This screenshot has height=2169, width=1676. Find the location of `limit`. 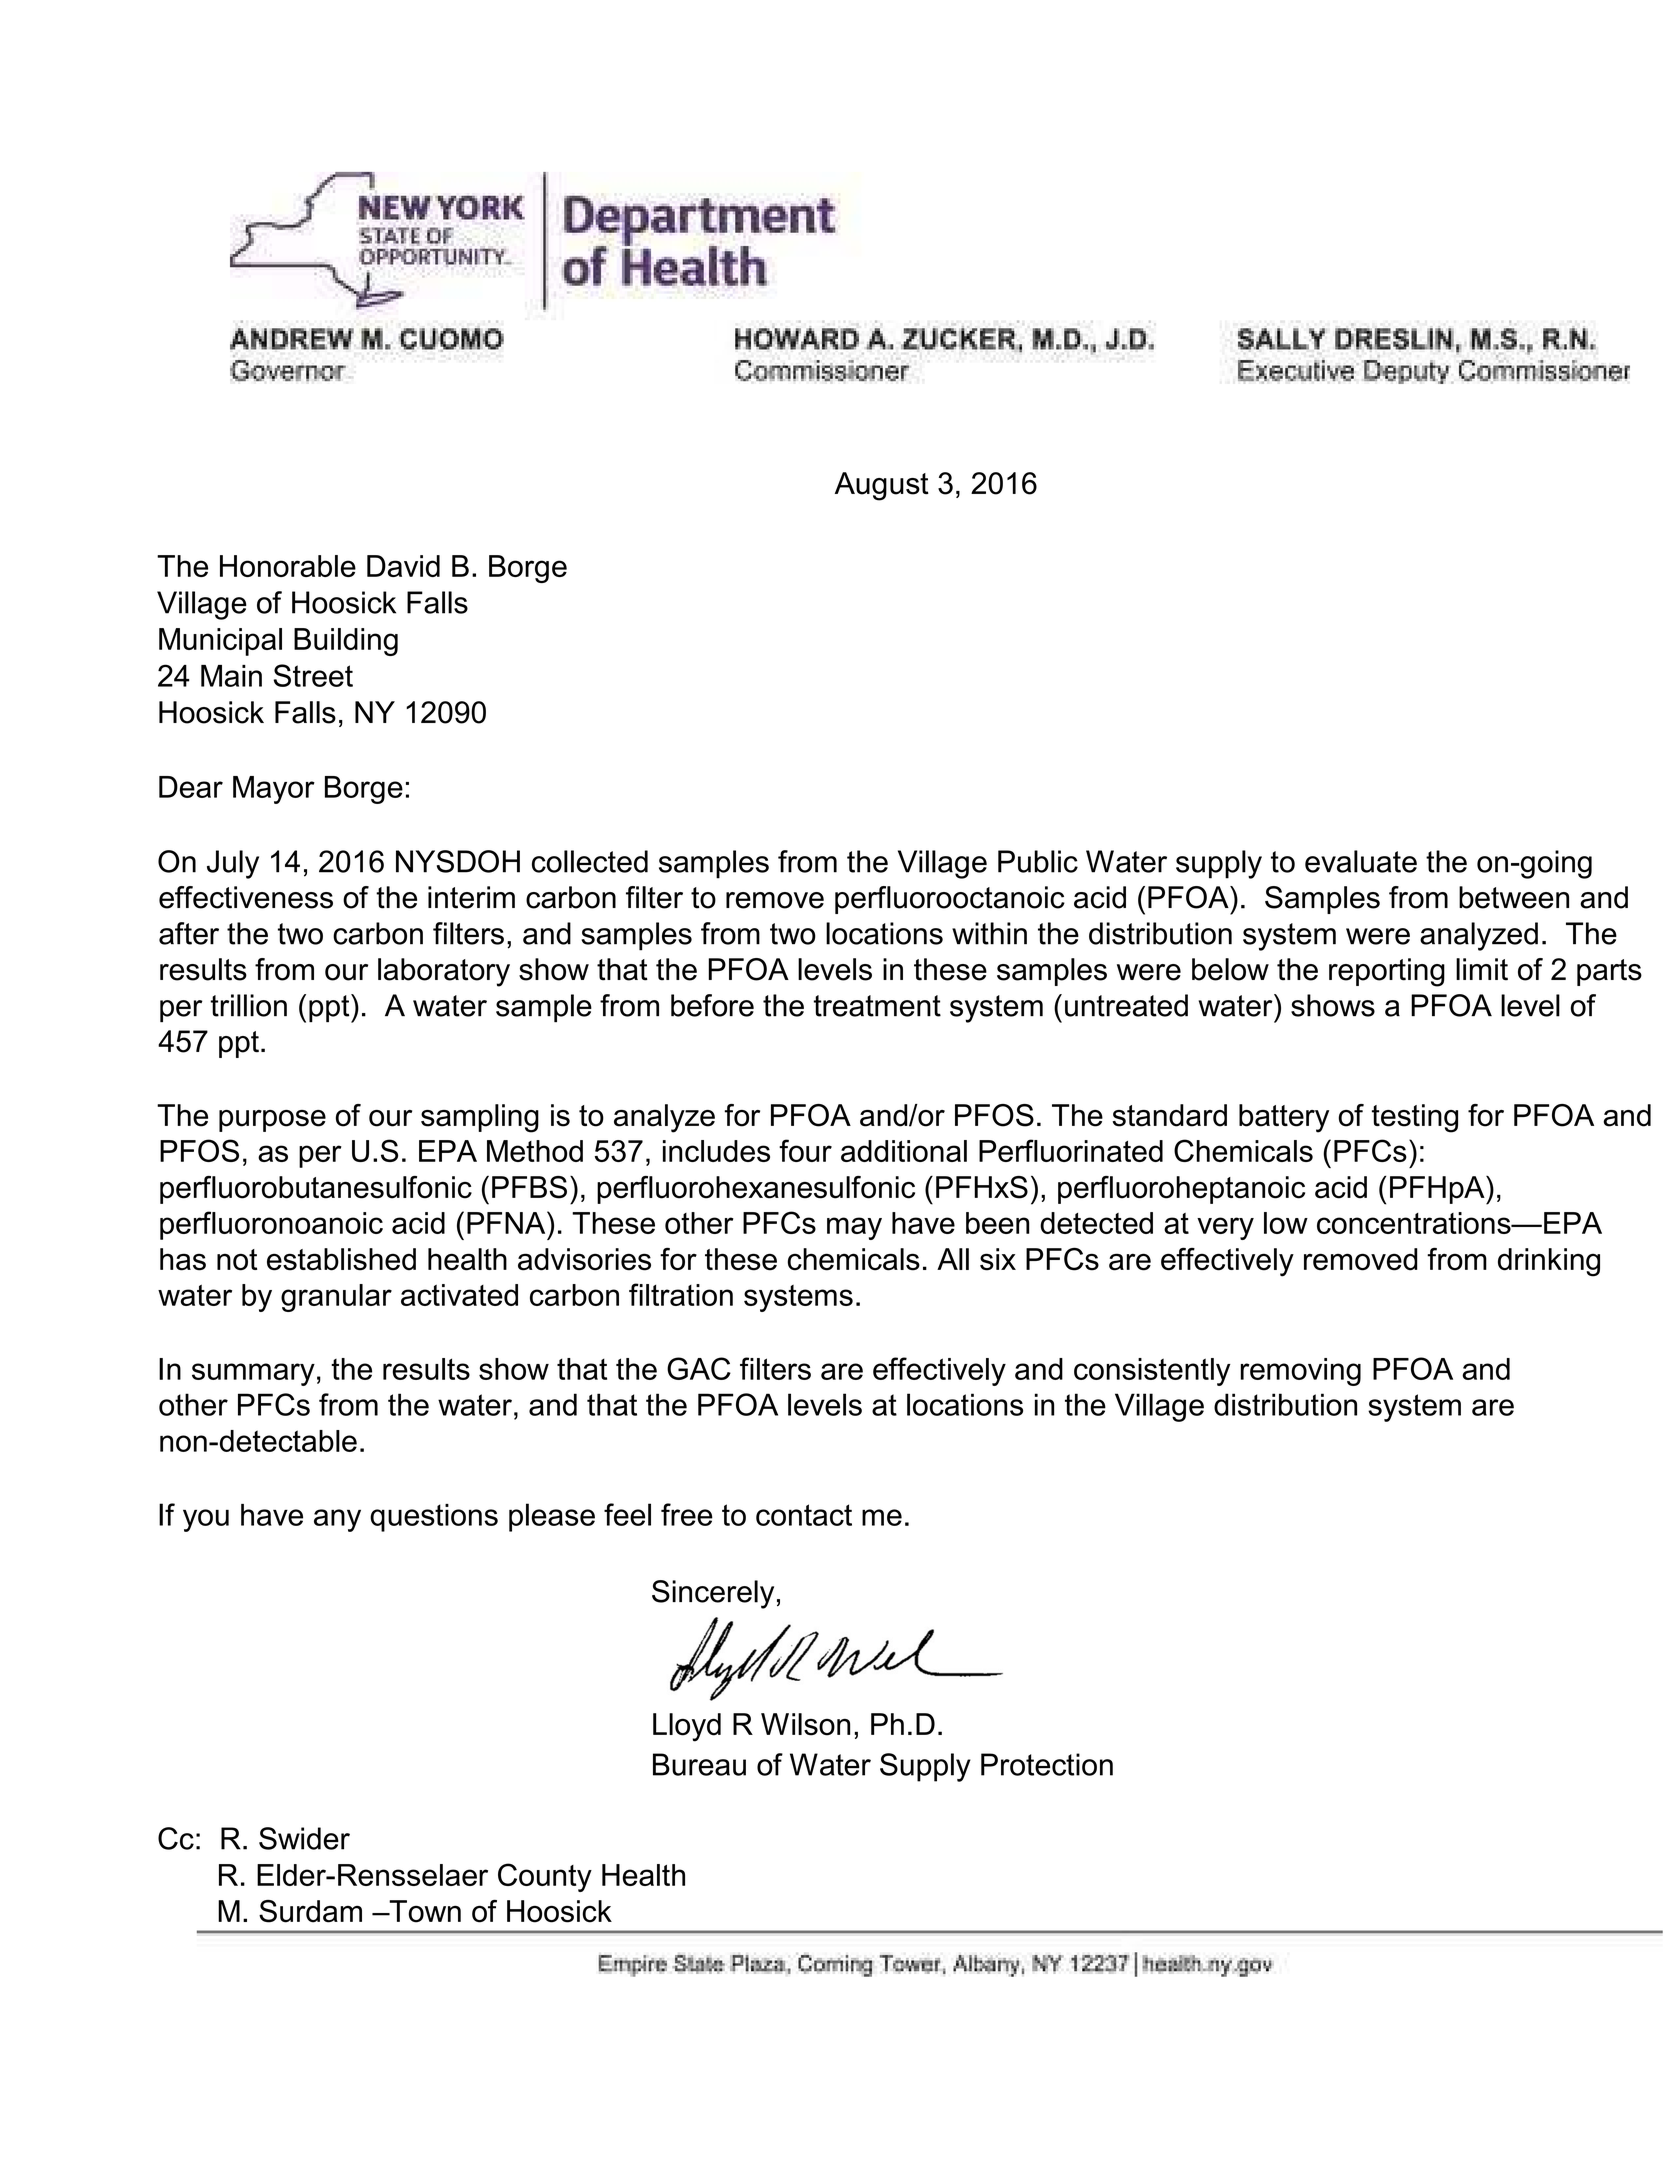

limit is located at coordinates (1482, 969).
